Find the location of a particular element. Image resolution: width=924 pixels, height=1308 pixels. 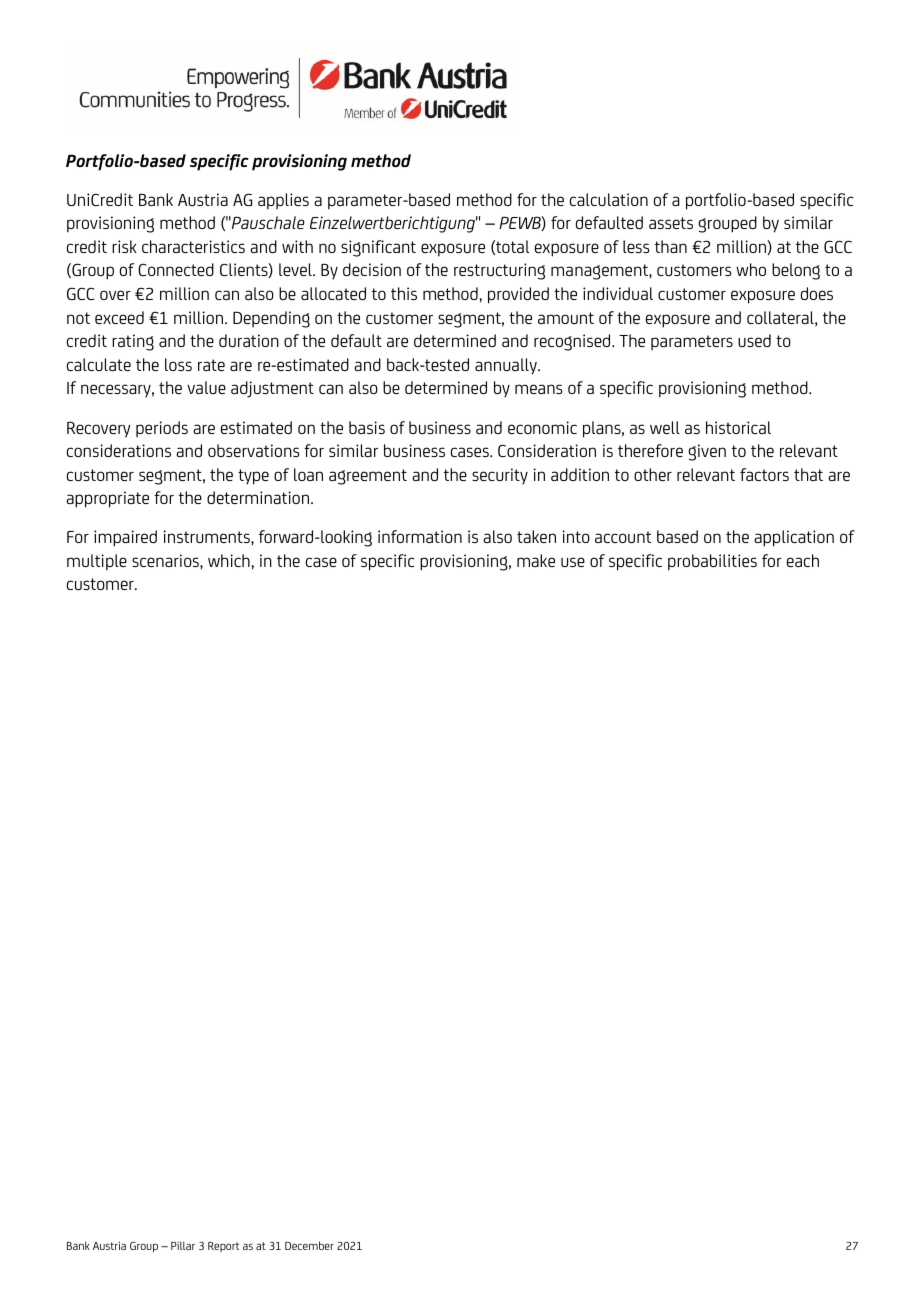

Pillar is located at coordinates (183, 1245).
